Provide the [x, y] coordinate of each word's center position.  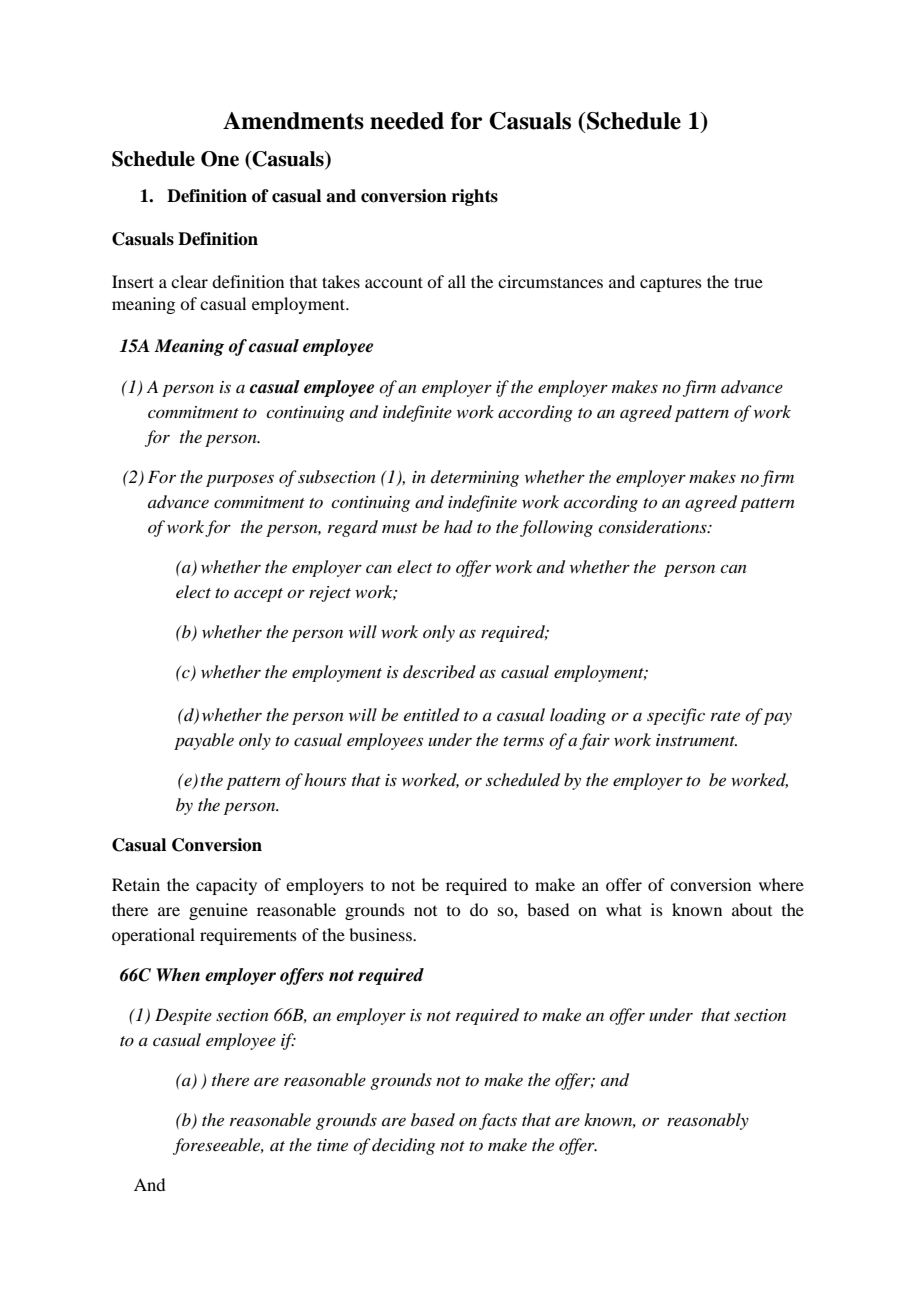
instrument [696, 740]
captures [671, 284]
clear [189, 281]
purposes [240, 480]
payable [204, 741]
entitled [432, 714]
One [220, 159]
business [381, 934]
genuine [218, 911]
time [332, 1145]
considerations [653, 526]
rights [475, 197]
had [458, 526]
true [748, 282]
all [457, 281]
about [752, 909]
